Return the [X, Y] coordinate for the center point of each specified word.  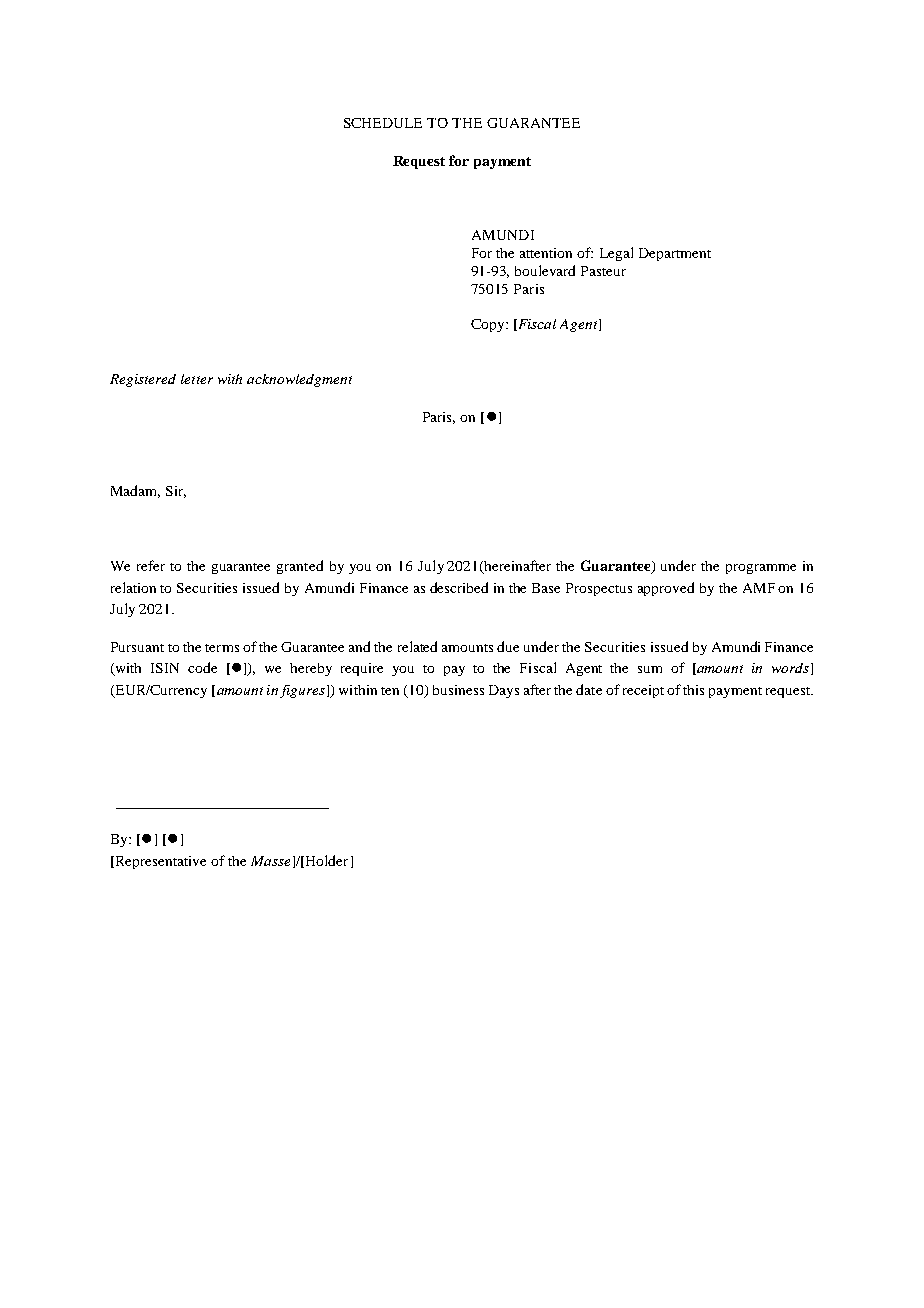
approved [666, 589]
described [459, 587]
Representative [159, 862]
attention [546, 253]
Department [675, 254]
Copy [489, 325]
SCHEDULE [383, 123]
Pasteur [603, 271]
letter [197, 379]
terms [222, 648]
